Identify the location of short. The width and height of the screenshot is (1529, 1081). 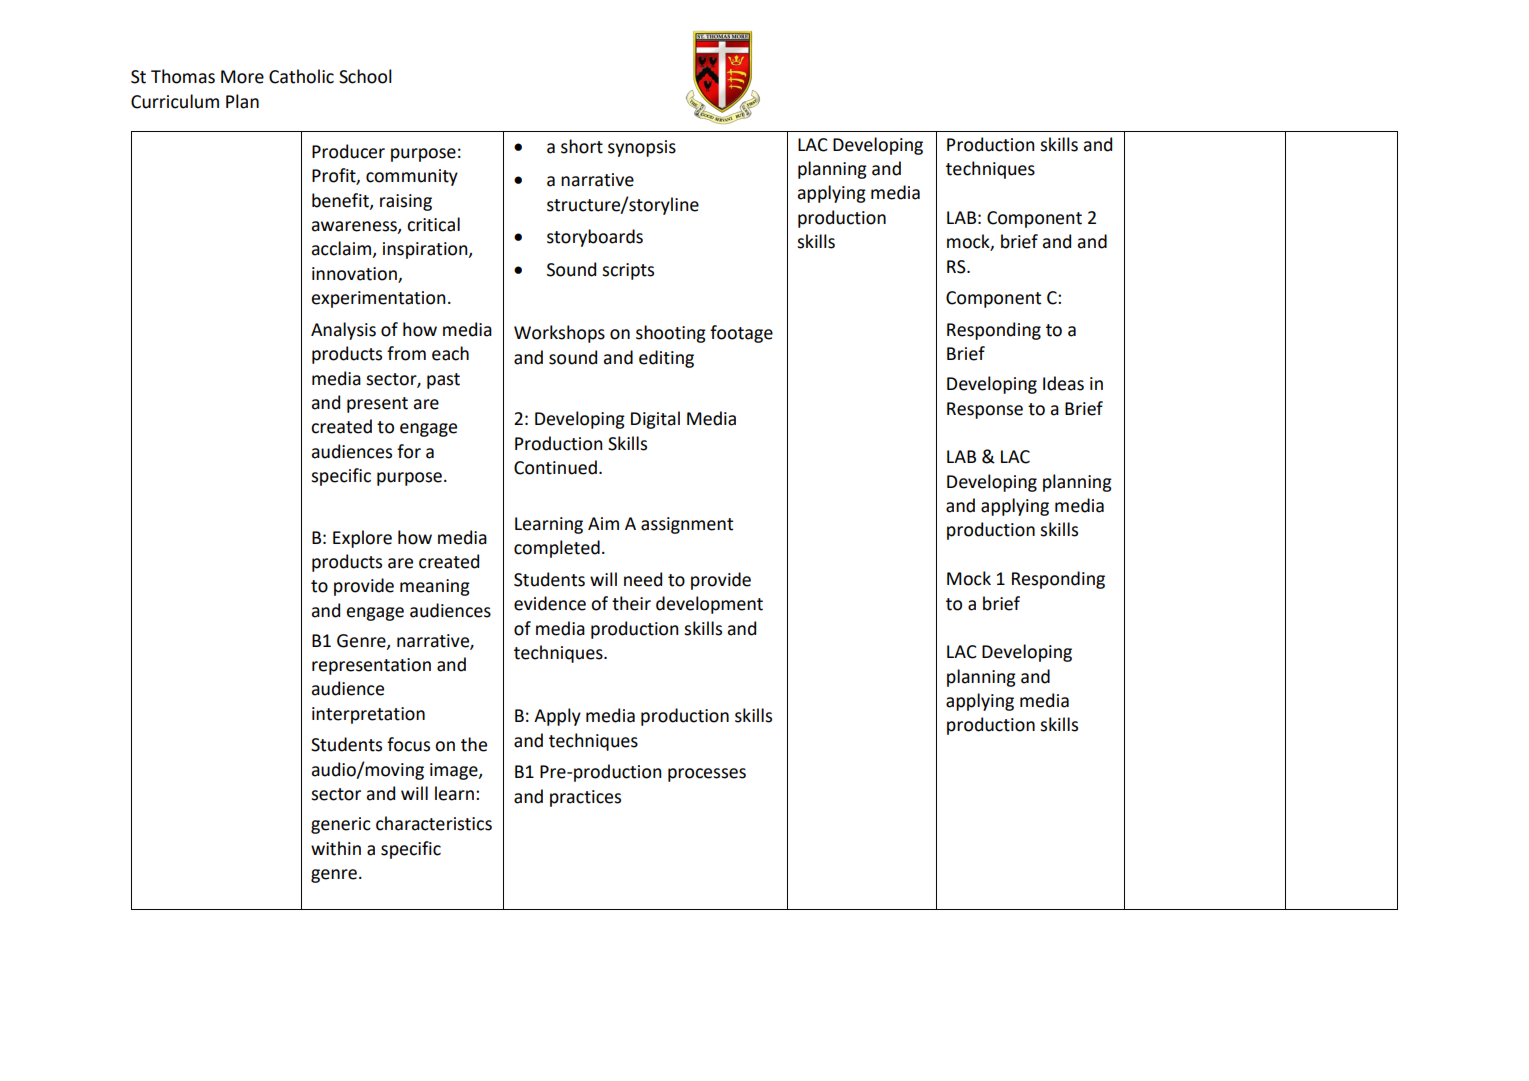
(582, 146).
